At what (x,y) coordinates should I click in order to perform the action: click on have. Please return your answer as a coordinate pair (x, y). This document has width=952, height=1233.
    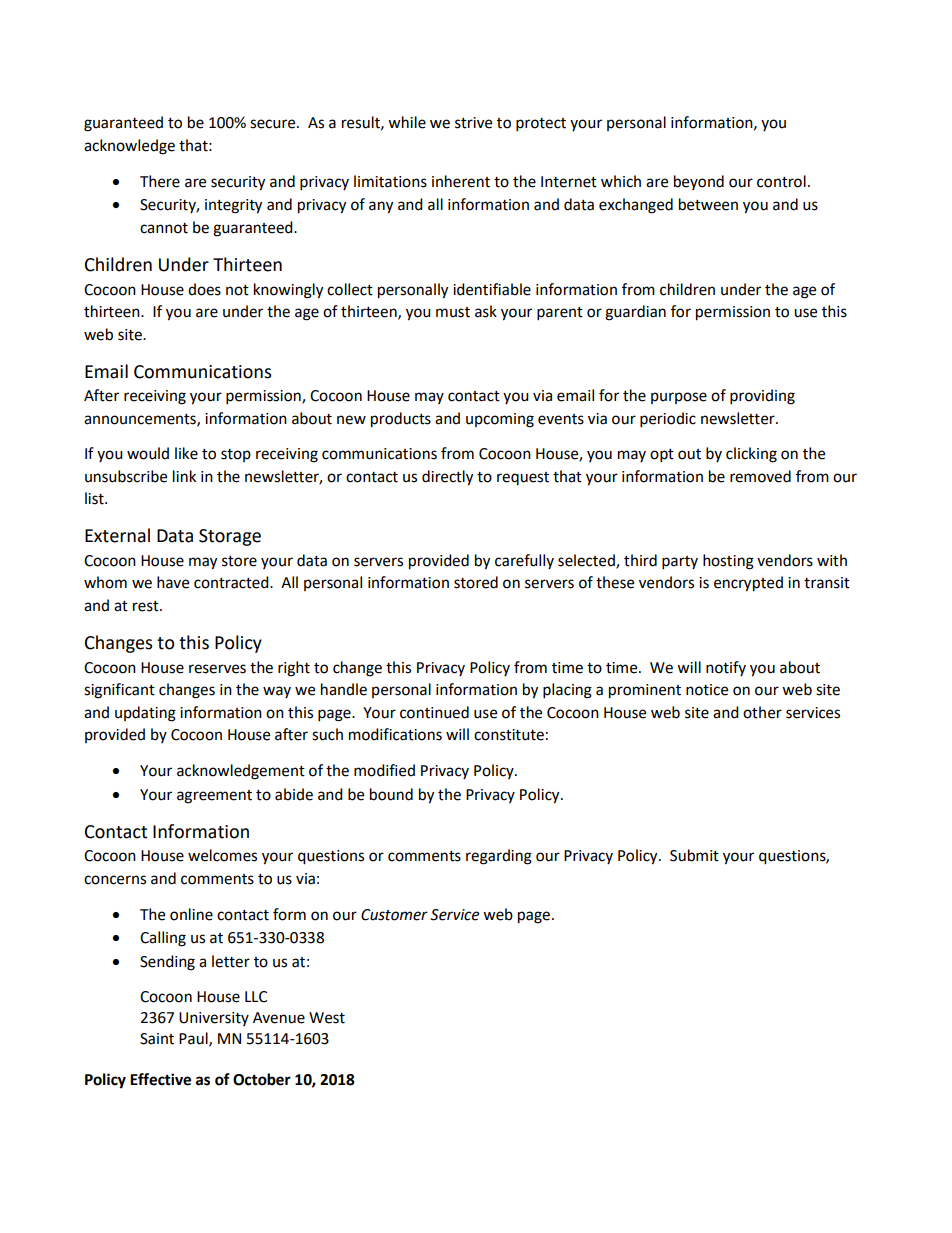
    Looking at the image, I should click on (173, 582).
